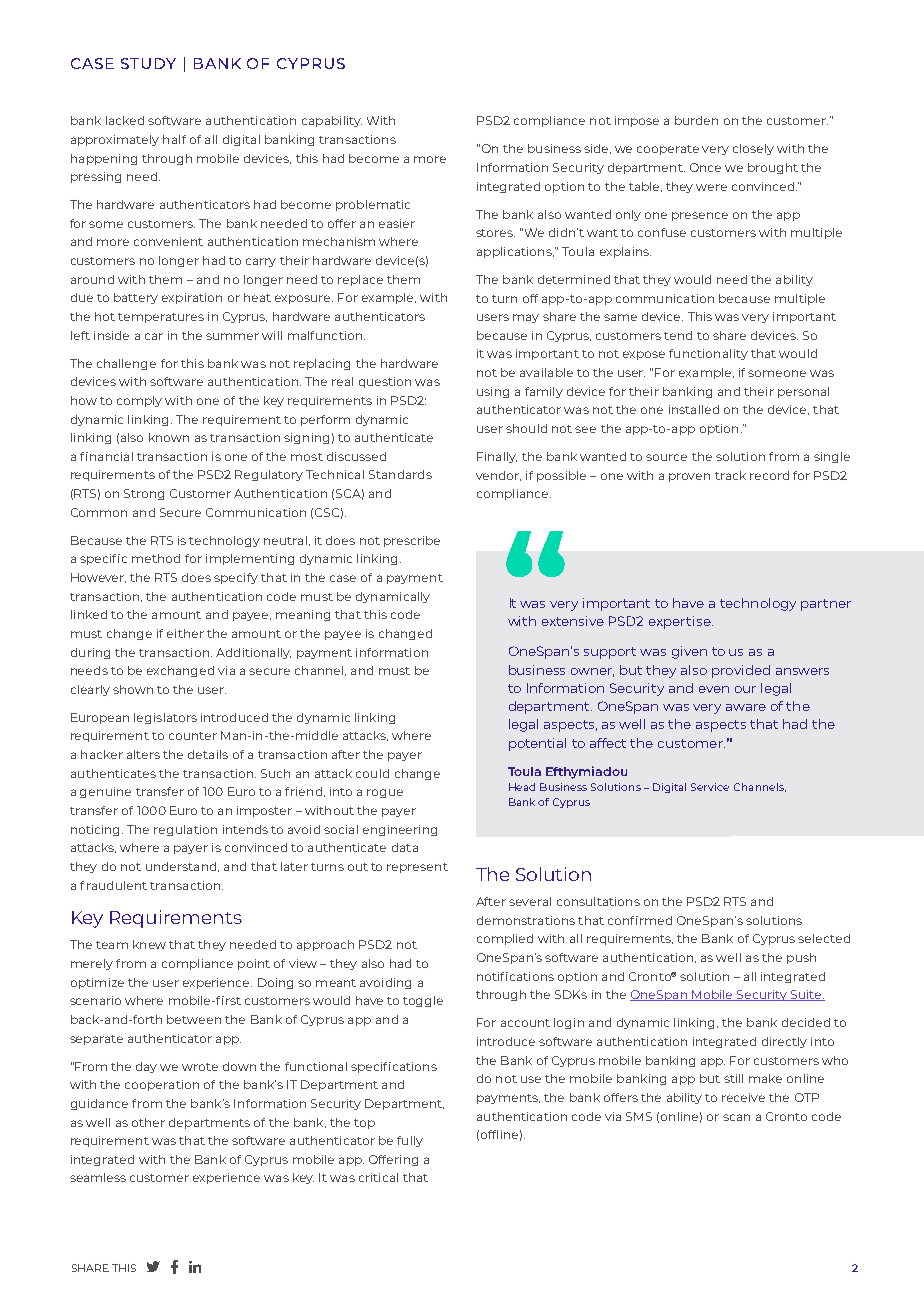 Image resolution: width=924 pixels, height=1308 pixels. I want to click on scan, so click(736, 1117).
